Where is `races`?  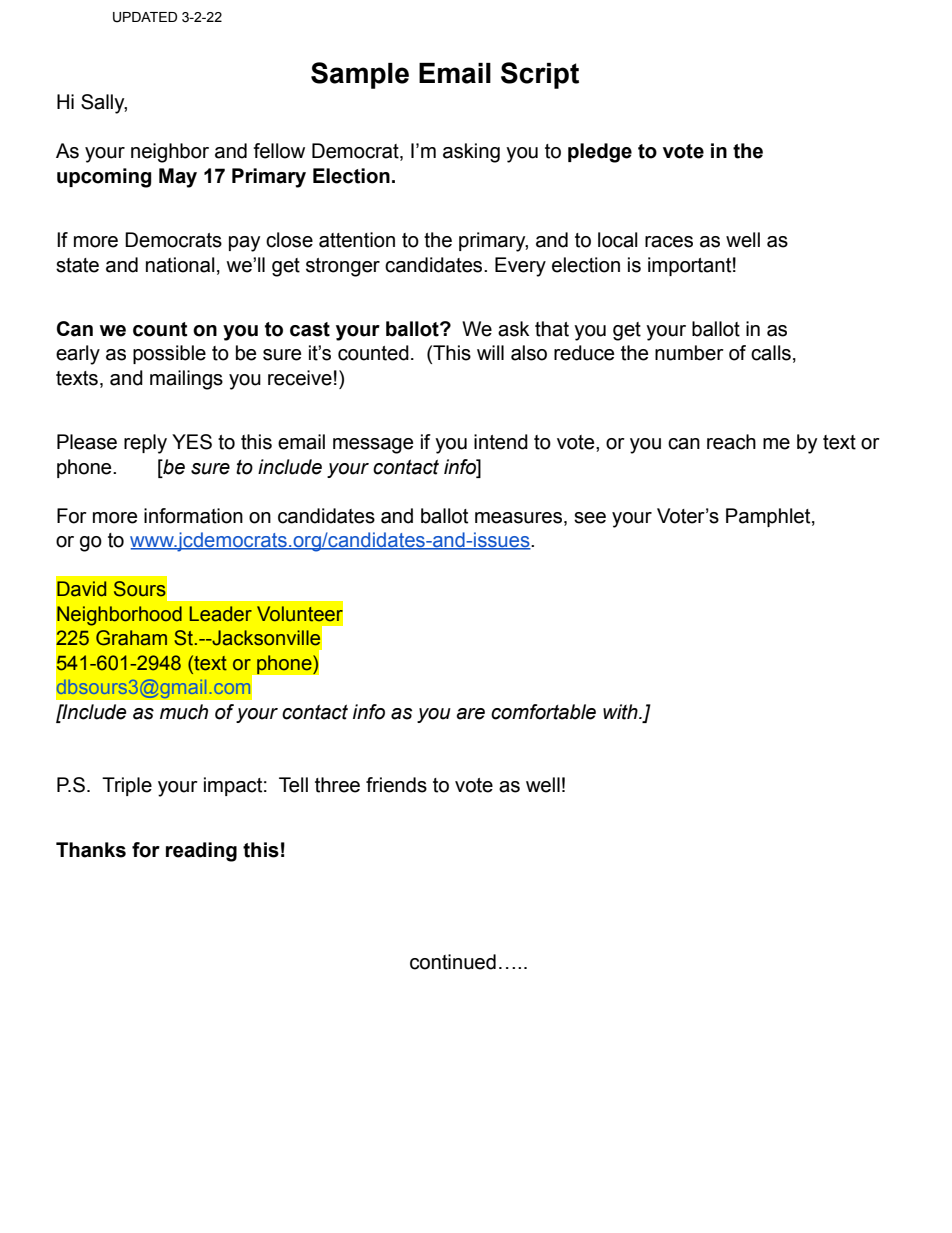 races is located at coordinates (669, 242).
